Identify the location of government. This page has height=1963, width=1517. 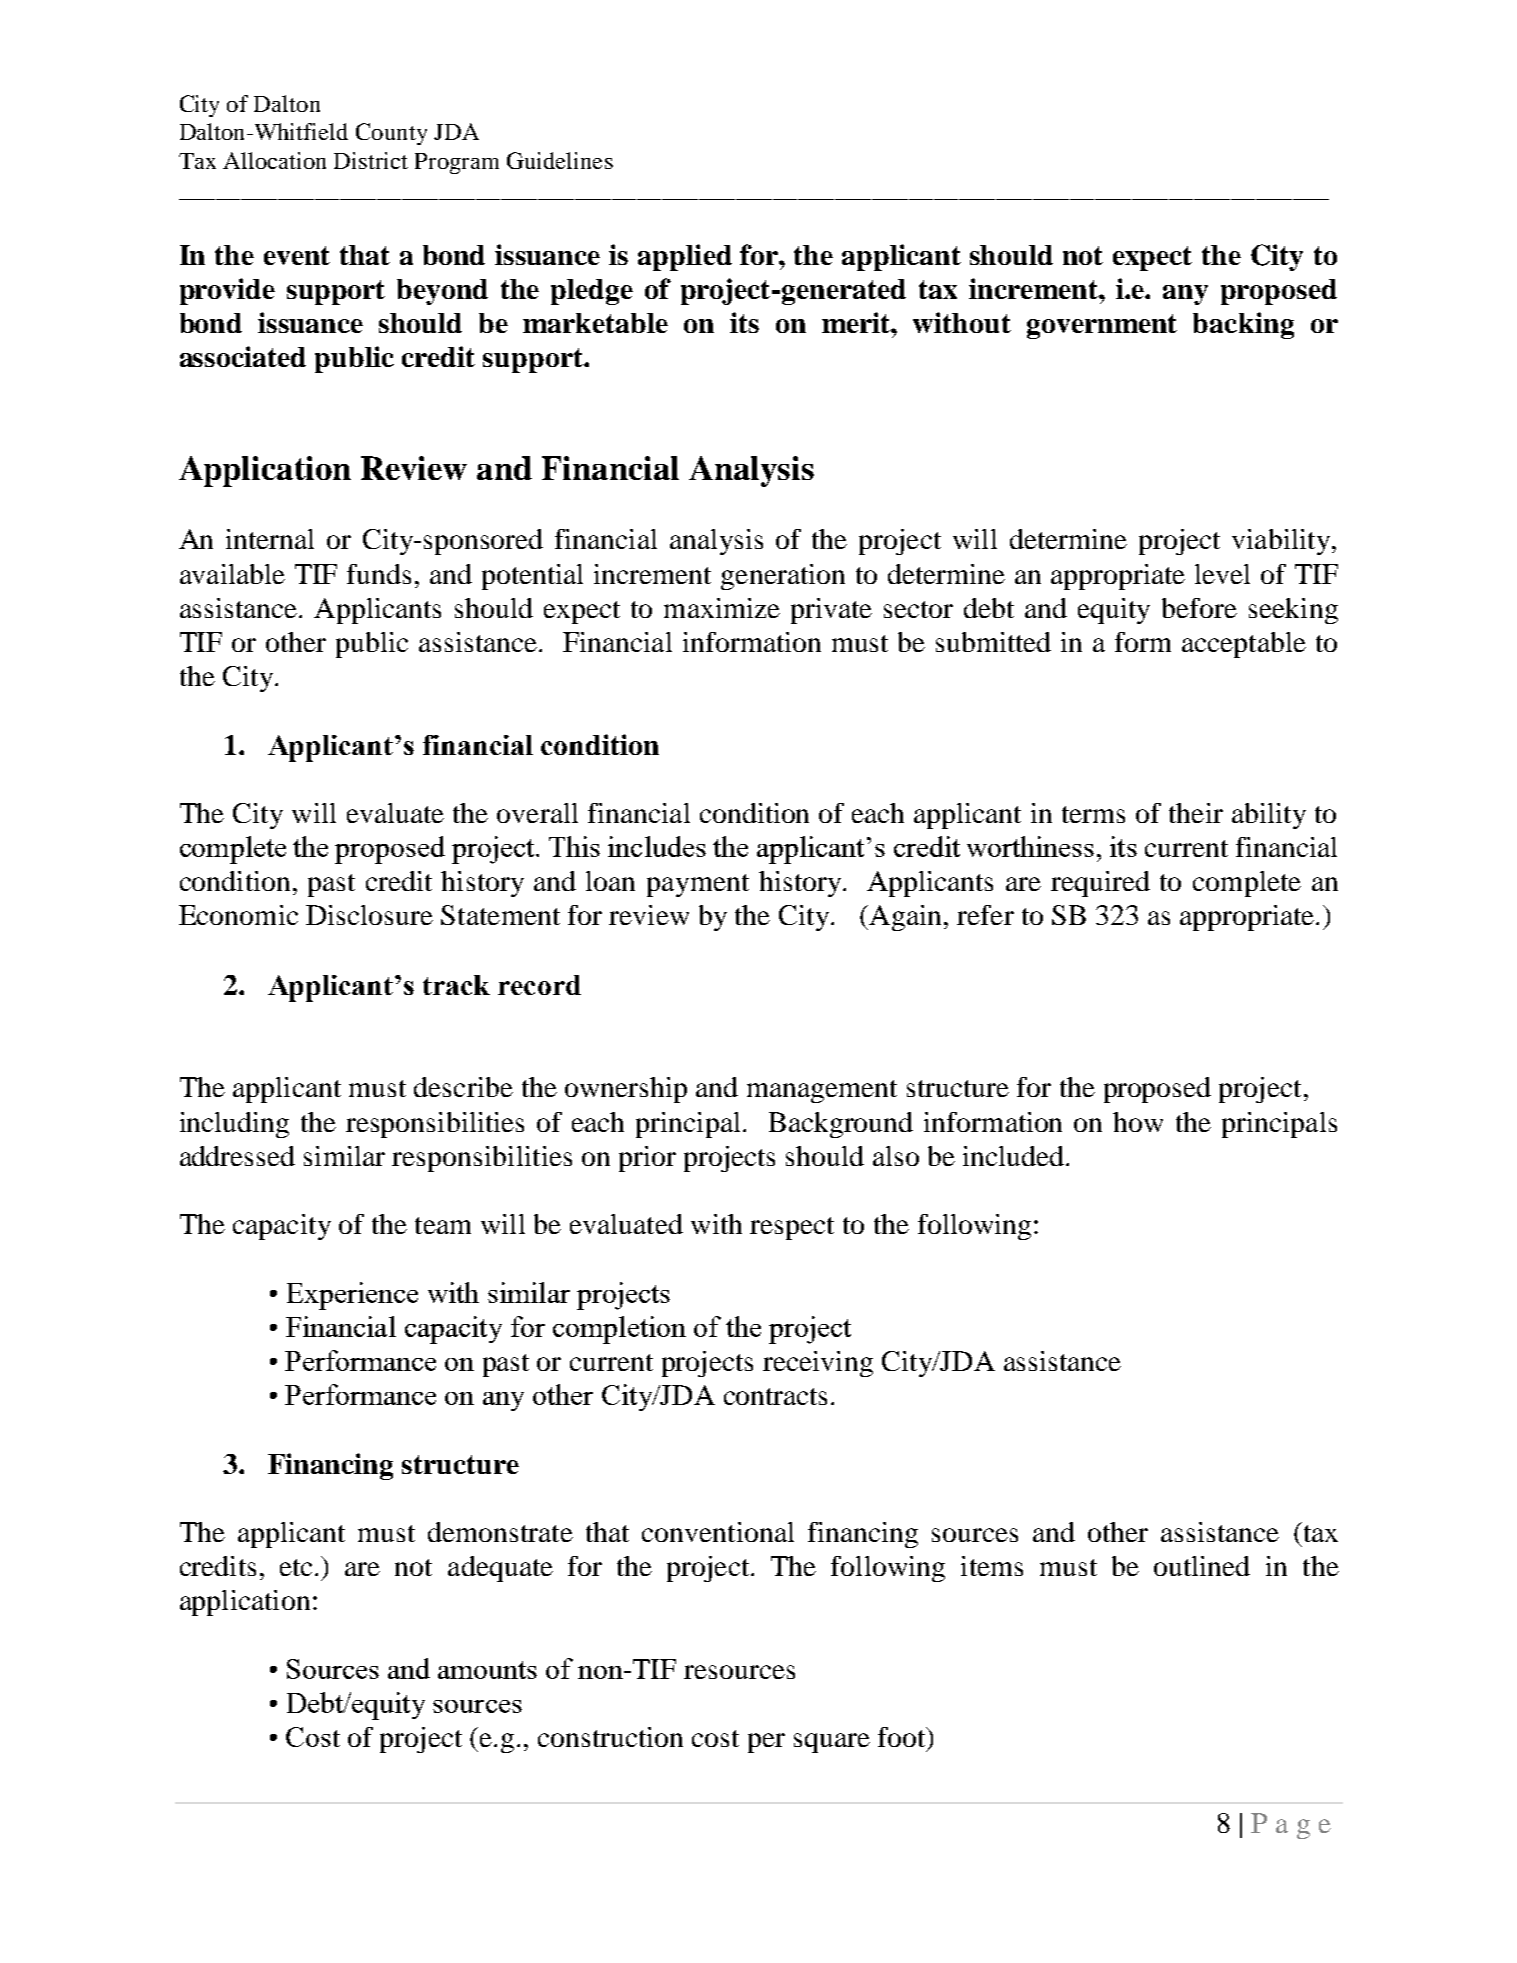
(1102, 326).
